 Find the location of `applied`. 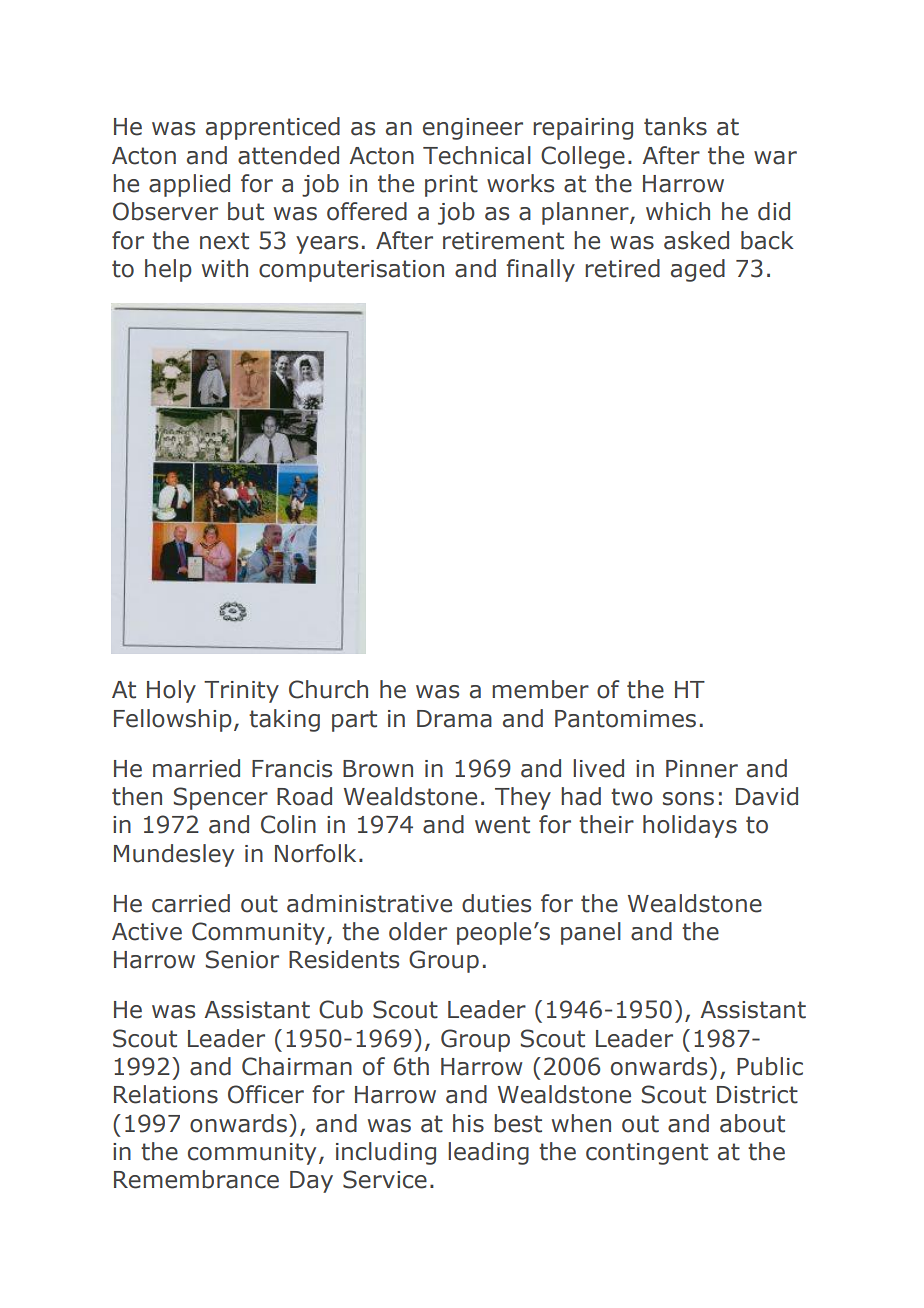

applied is located at coordinates (189, 185).
